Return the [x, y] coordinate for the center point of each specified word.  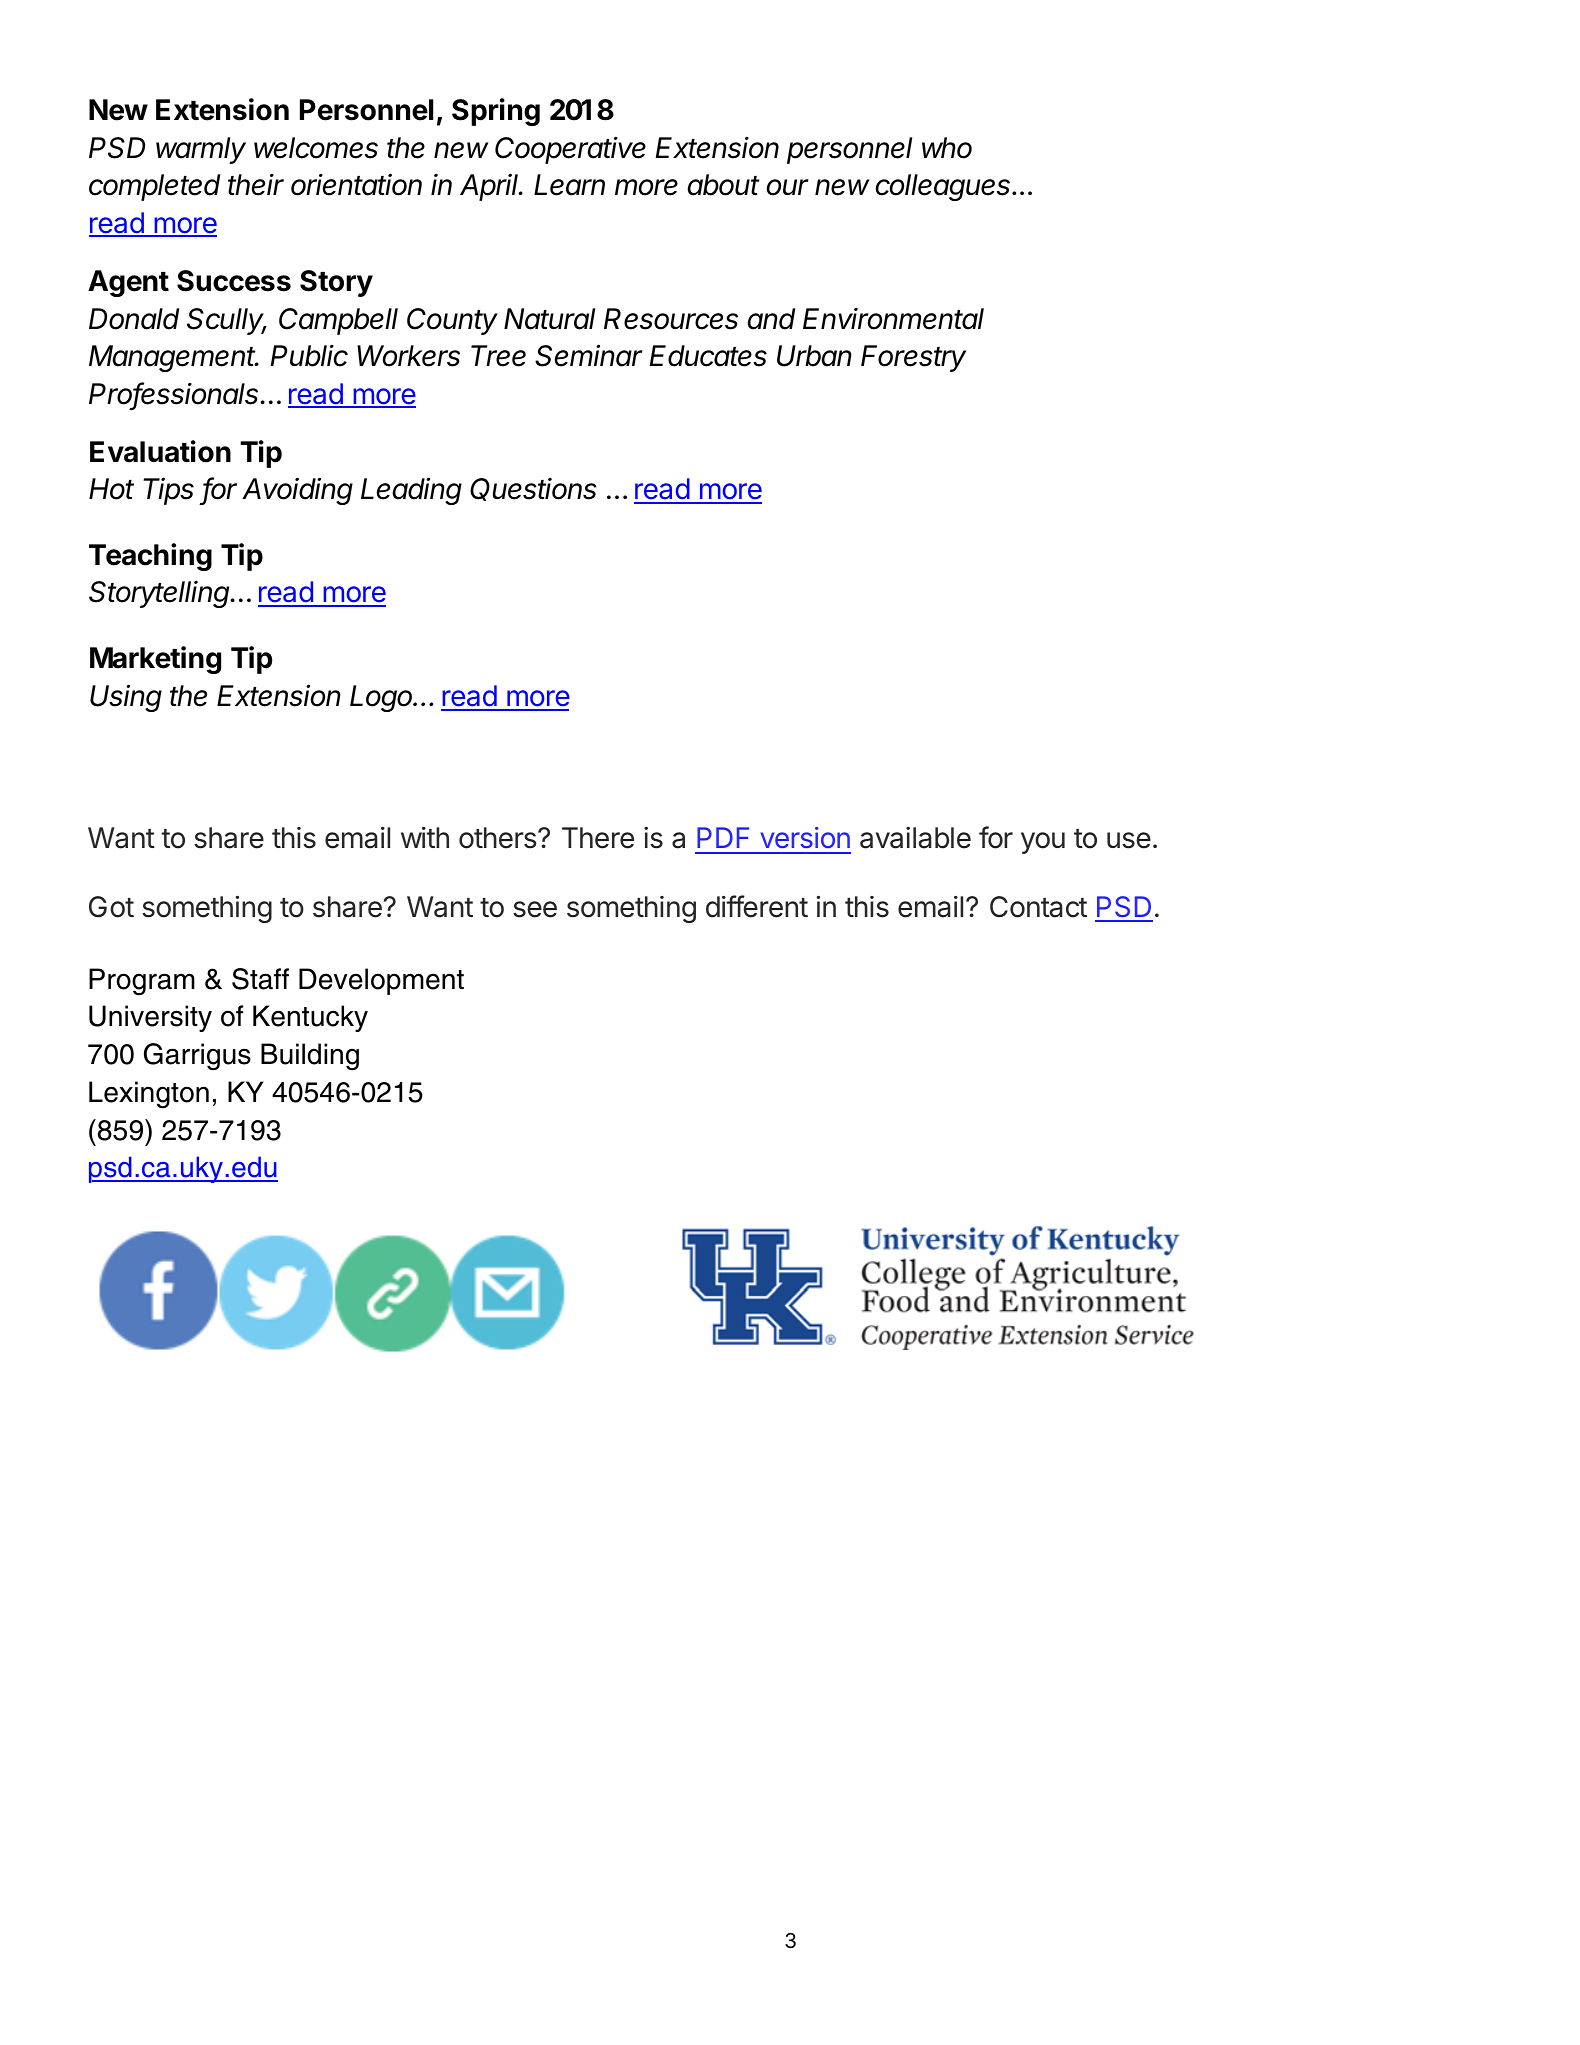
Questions [533, 489]
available [915, 838]
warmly [201, 150]
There [598, 838]
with [425, 837]
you [1043, 843]
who [947, 148]
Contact [1038, 907]
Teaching [150, 557]
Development [381, 981]
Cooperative [570, 150]
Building [310, 1057]
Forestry [913, 358]
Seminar [589, 355]
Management [174, 358]
